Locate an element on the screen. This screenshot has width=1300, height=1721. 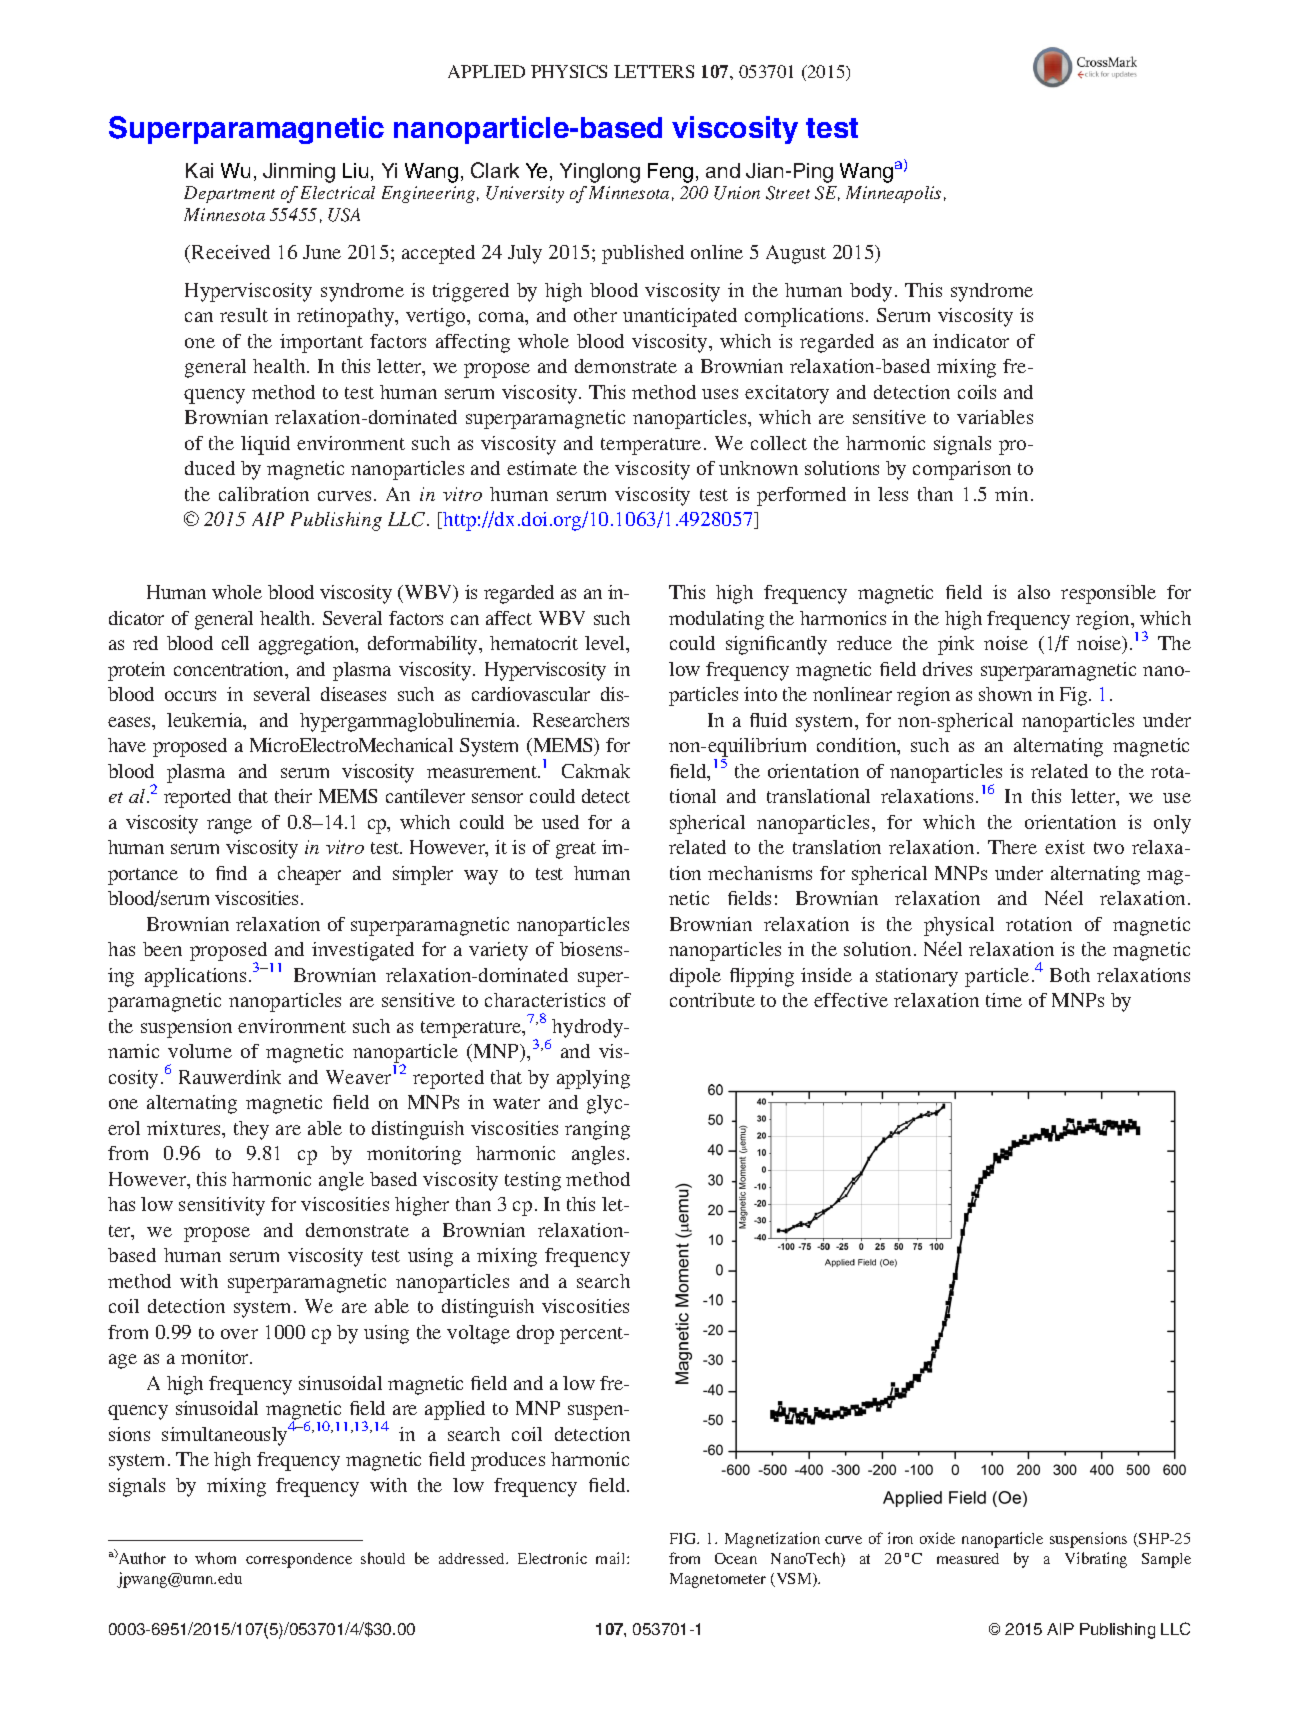
estimate is located at coordinates (542, 468).
